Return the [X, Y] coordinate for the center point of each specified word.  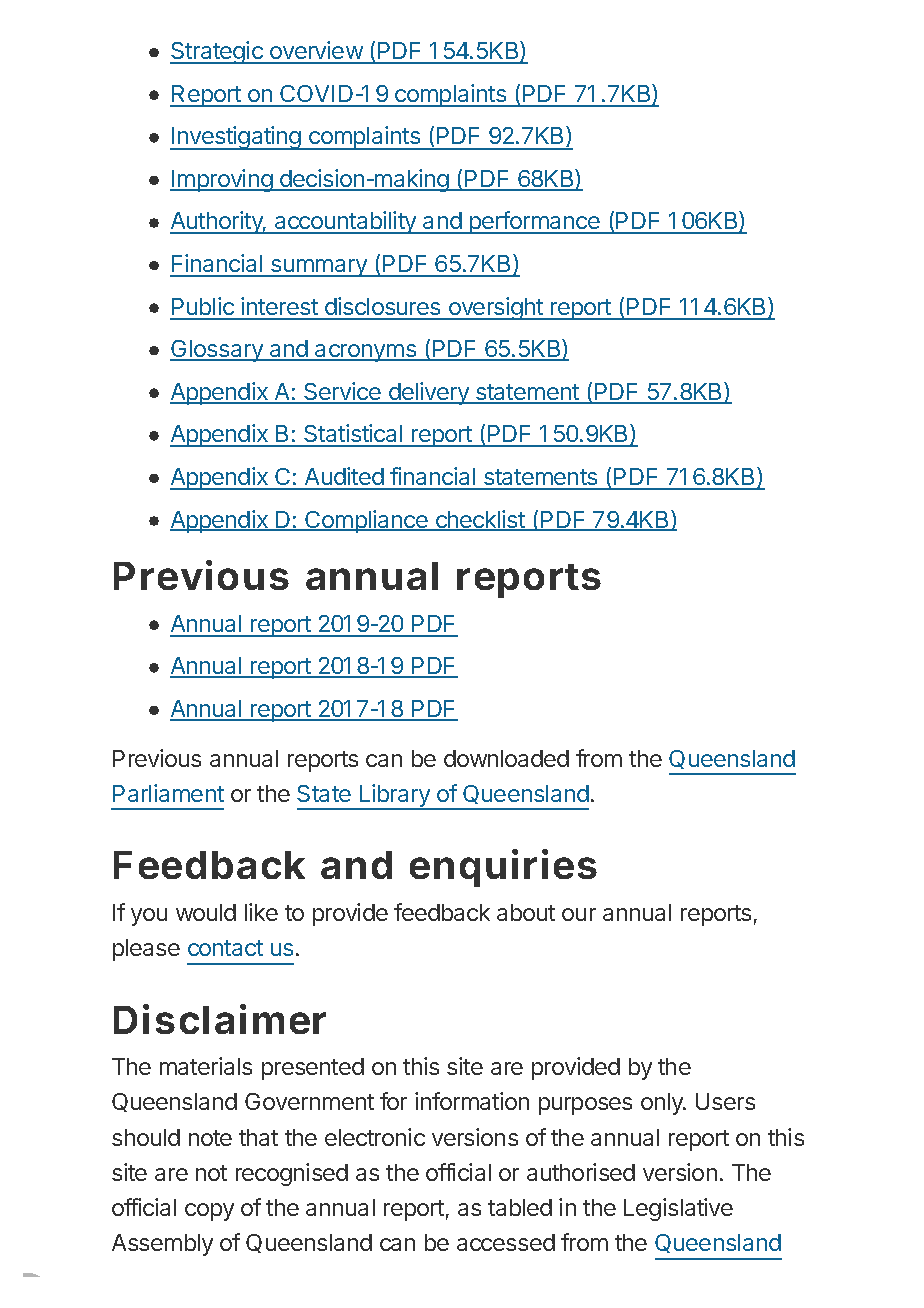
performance [535, 222]
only [663, 1104]
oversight [495, 308]
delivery [428, 393]
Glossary [217, 351]
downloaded [506, 758]
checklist [480, 520]
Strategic [217, 52]
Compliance [366, 521]
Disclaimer [220, 1019]
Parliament [168, 793]
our [579, 914]
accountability [345, 222]
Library [394, 797]
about [526, 912]
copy [209, 1212]
